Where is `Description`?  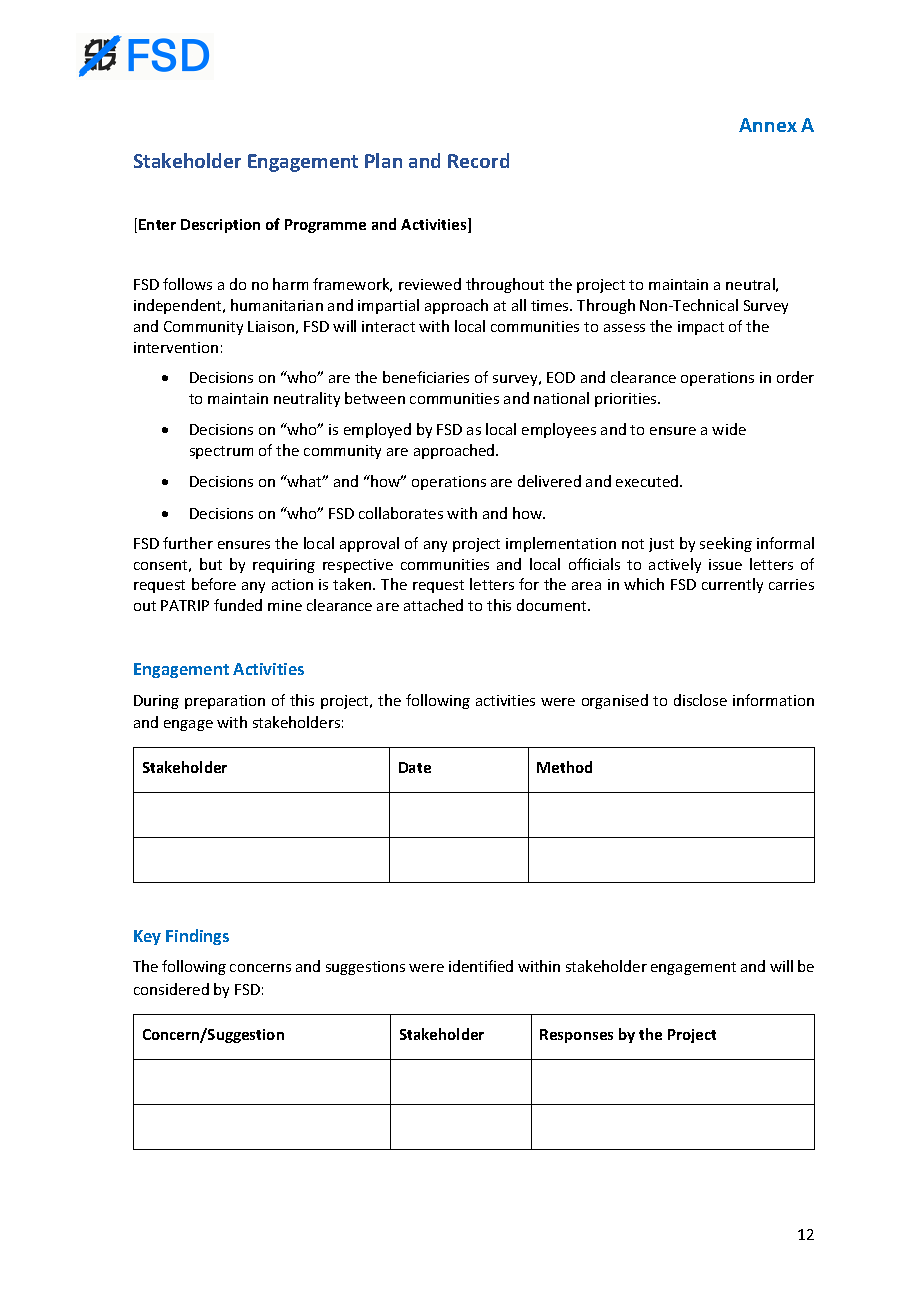 Description is located at coordinates (220, 226).
